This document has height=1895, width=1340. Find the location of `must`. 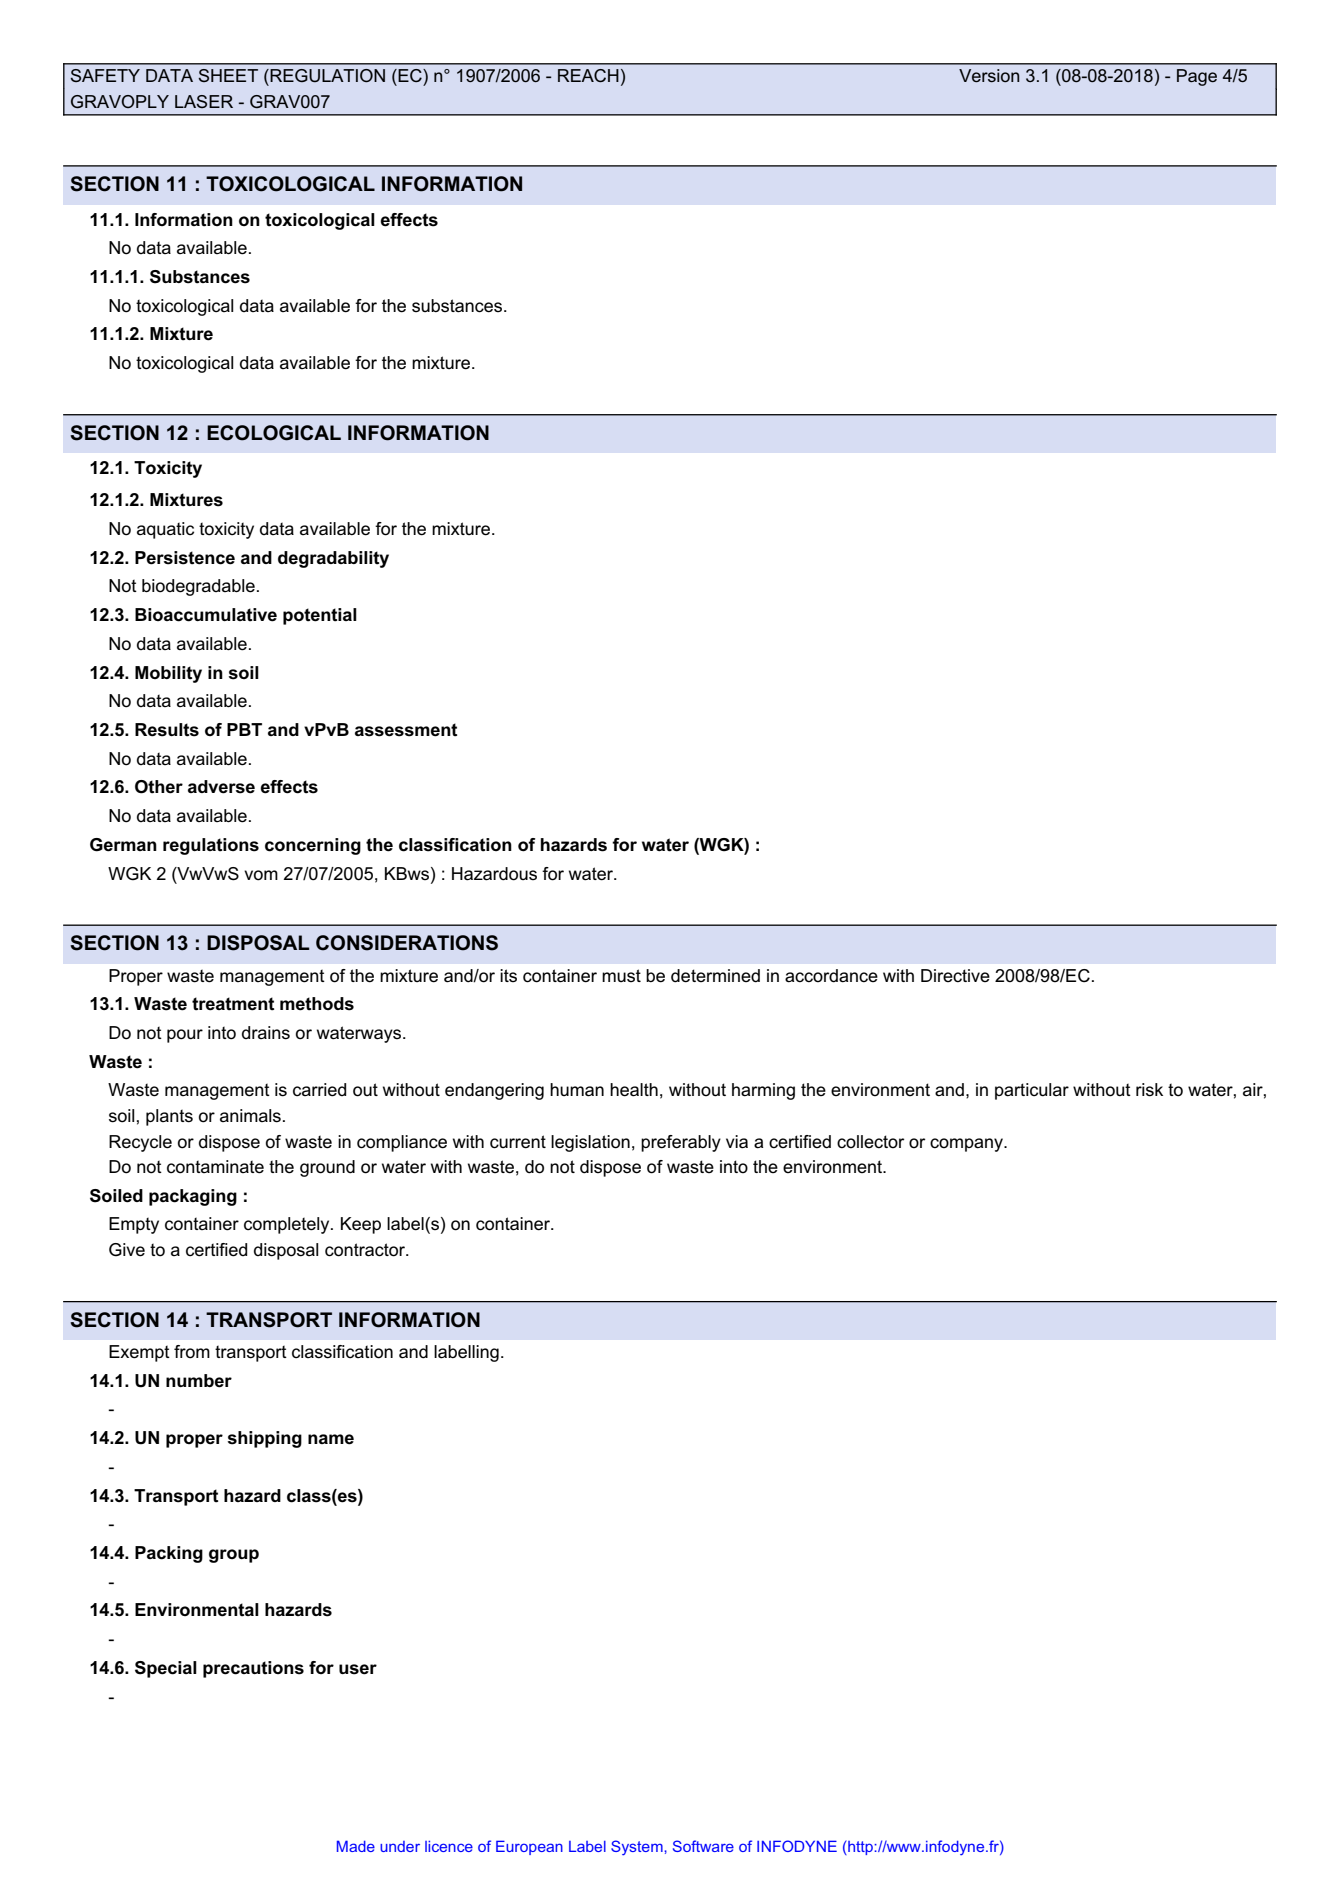

must is located at coordinates (621, 975).
